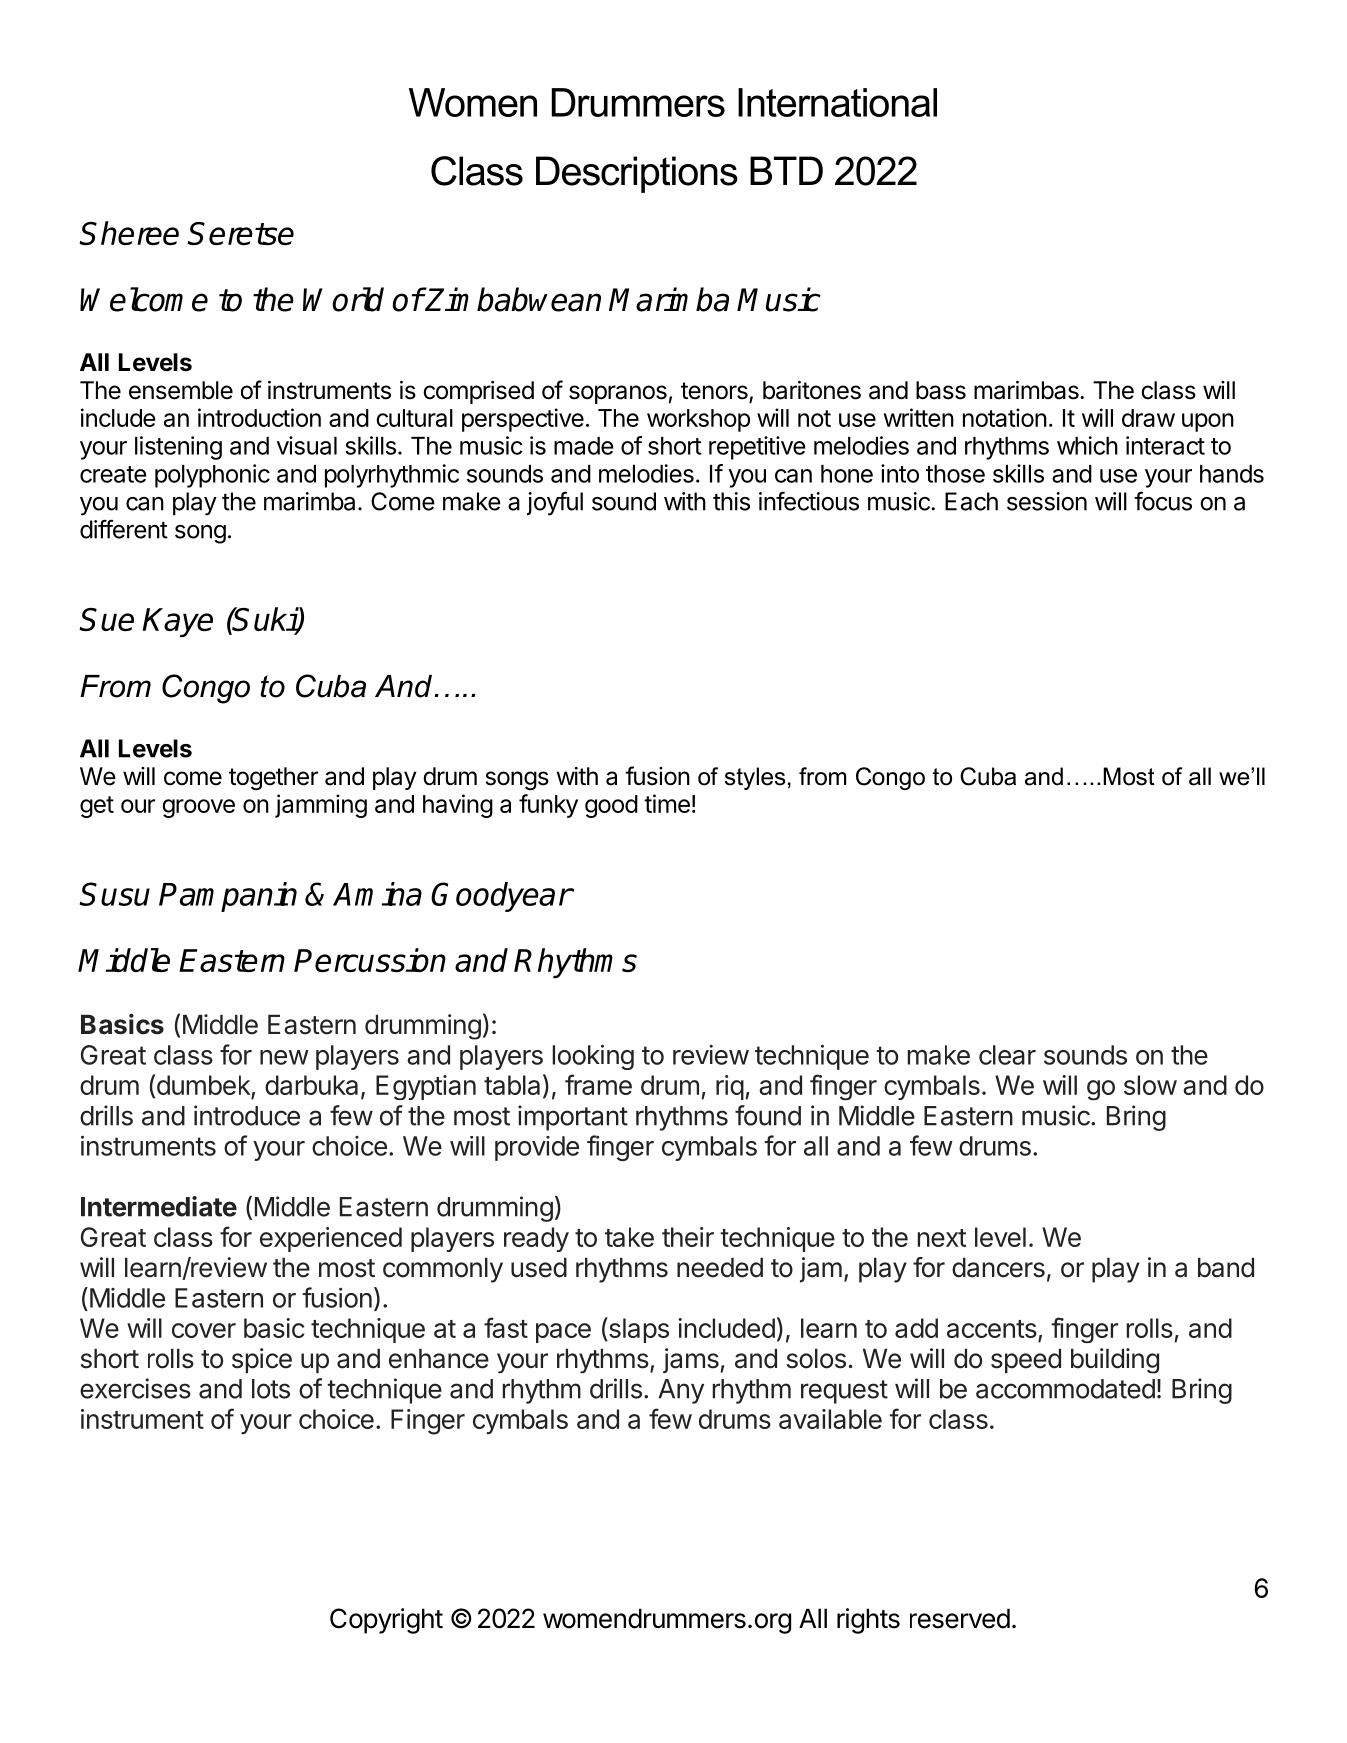  What do you see at coordinates (868, 1621) in the page?
I see `rights` at bounding box center [868, 1621].
